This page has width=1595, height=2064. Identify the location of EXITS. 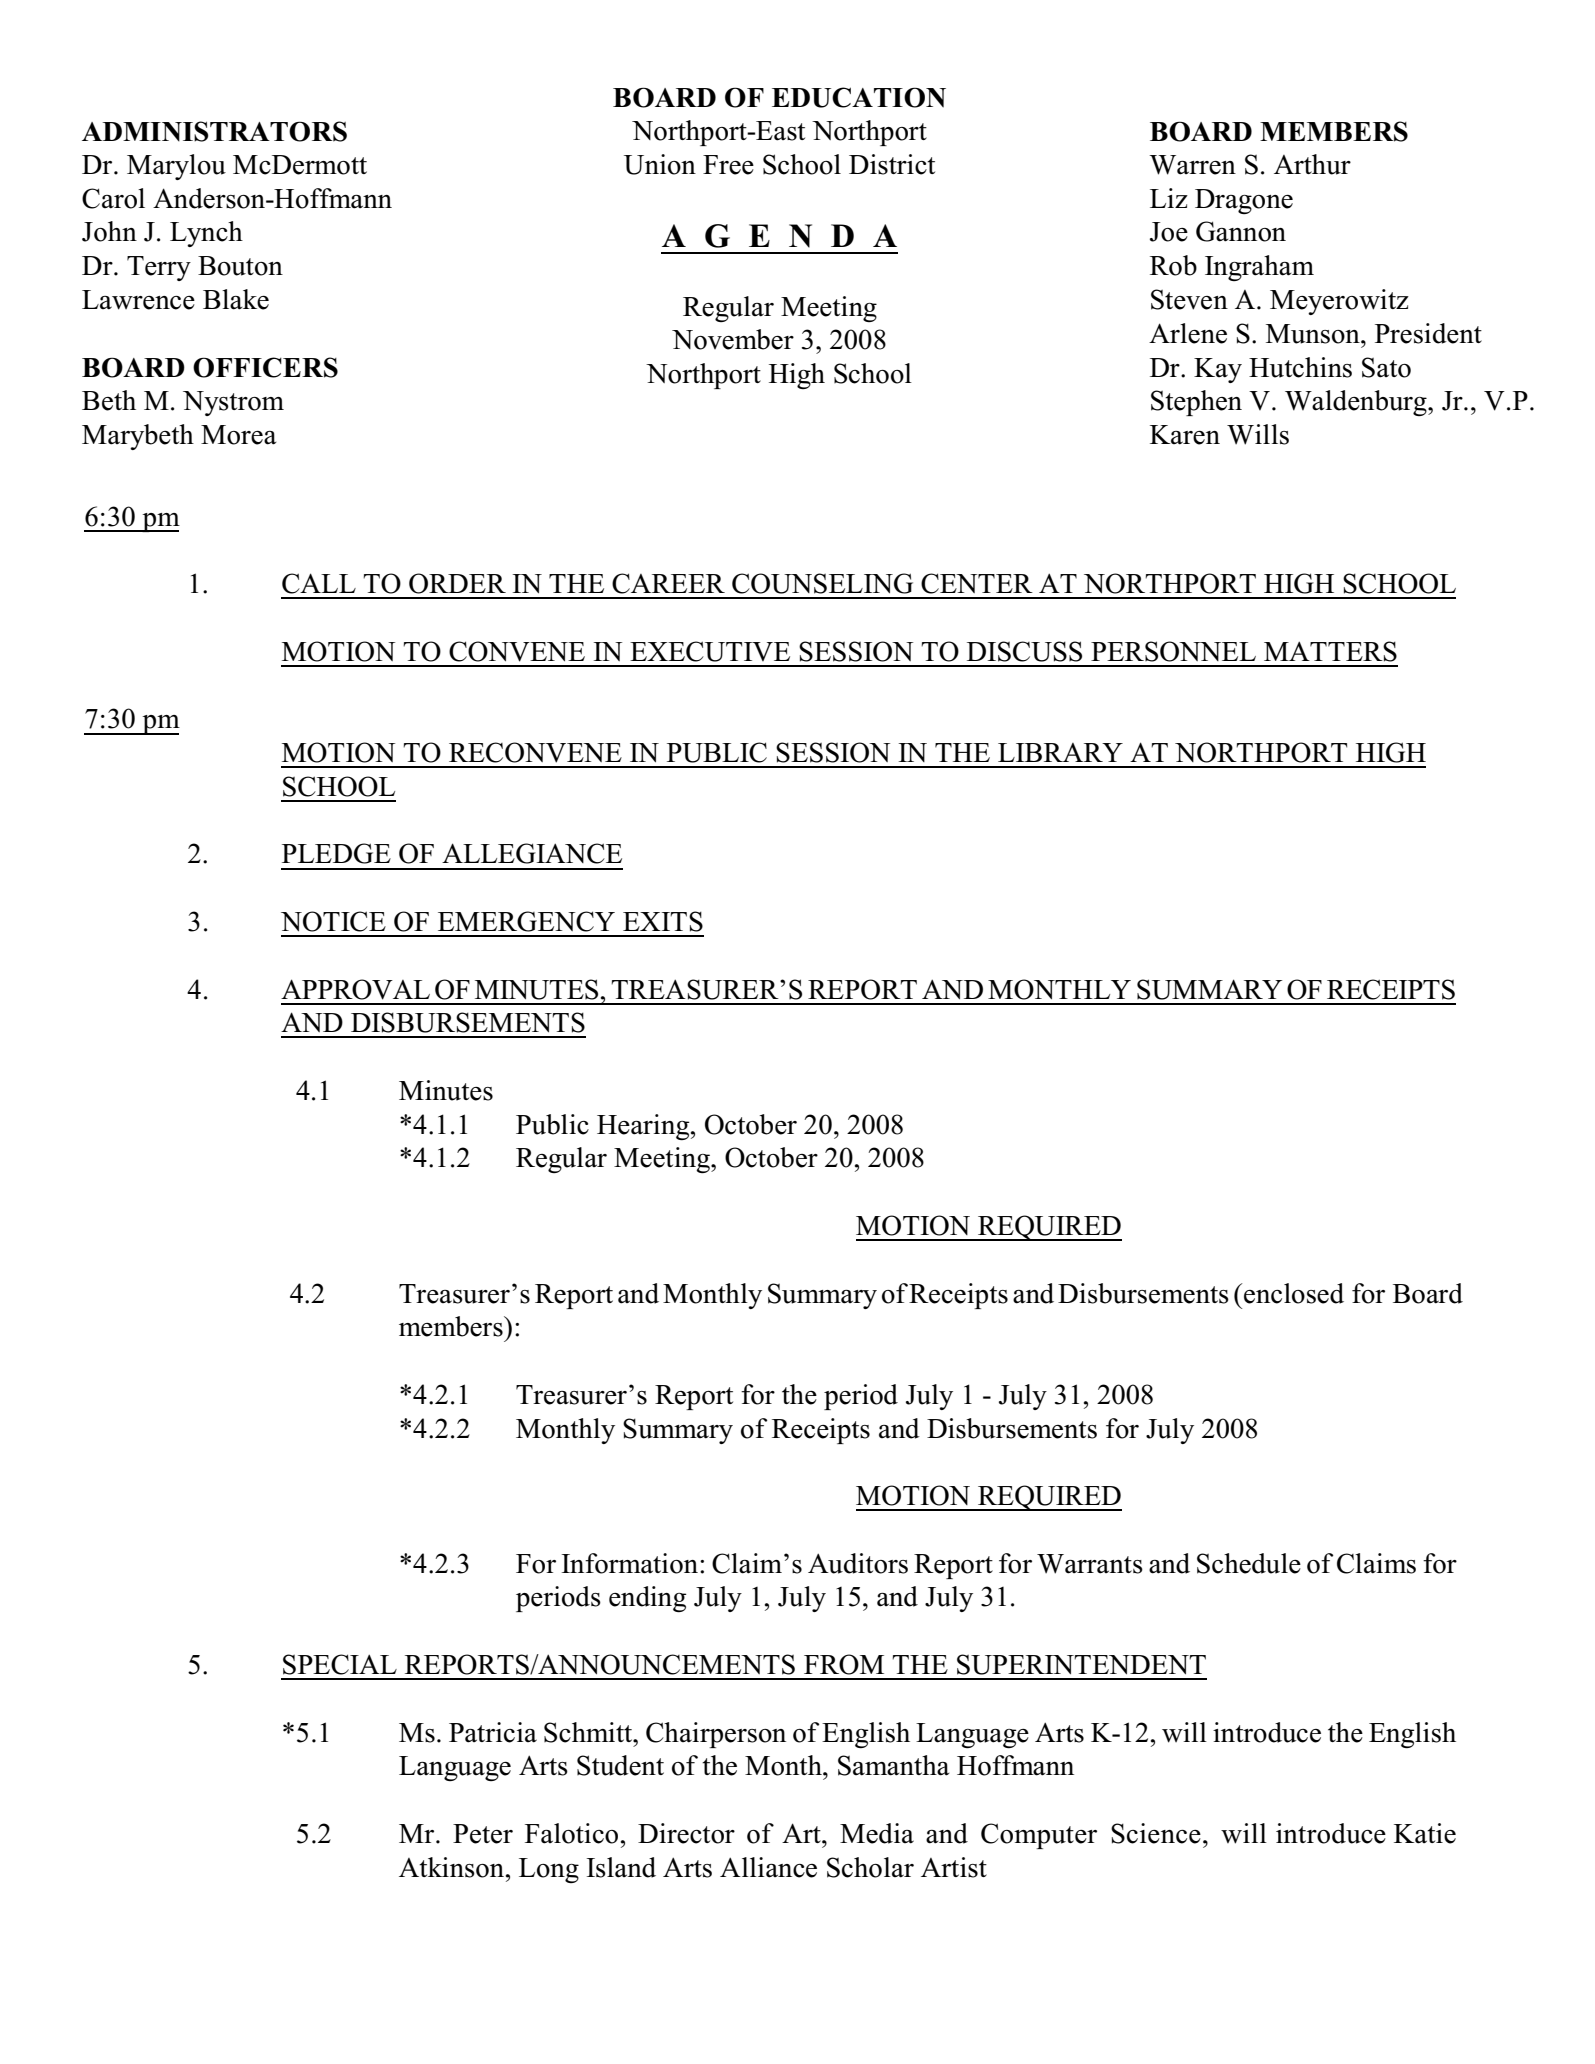
(663, 921).
